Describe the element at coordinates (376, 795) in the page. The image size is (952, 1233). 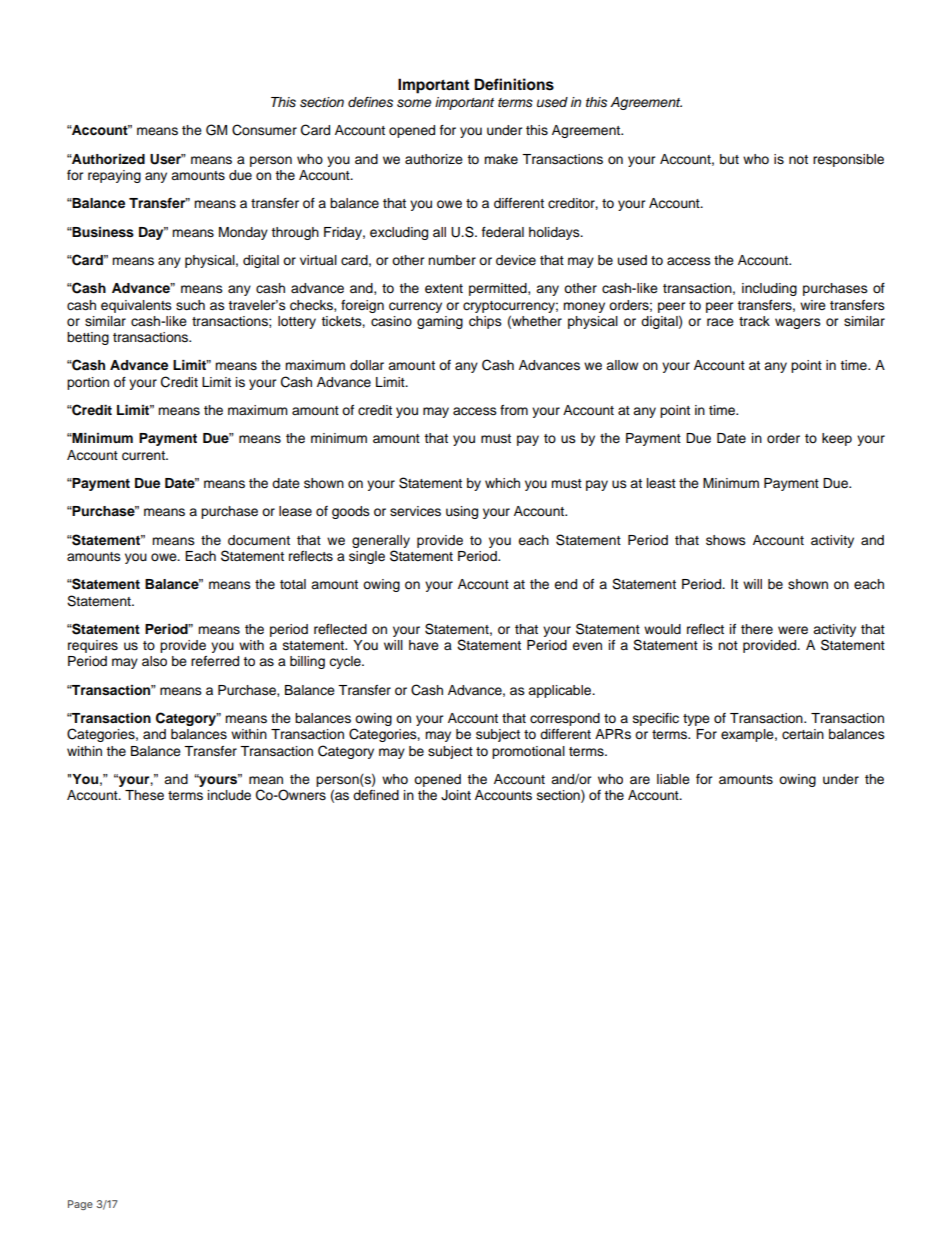
I see `defined` at that location.
